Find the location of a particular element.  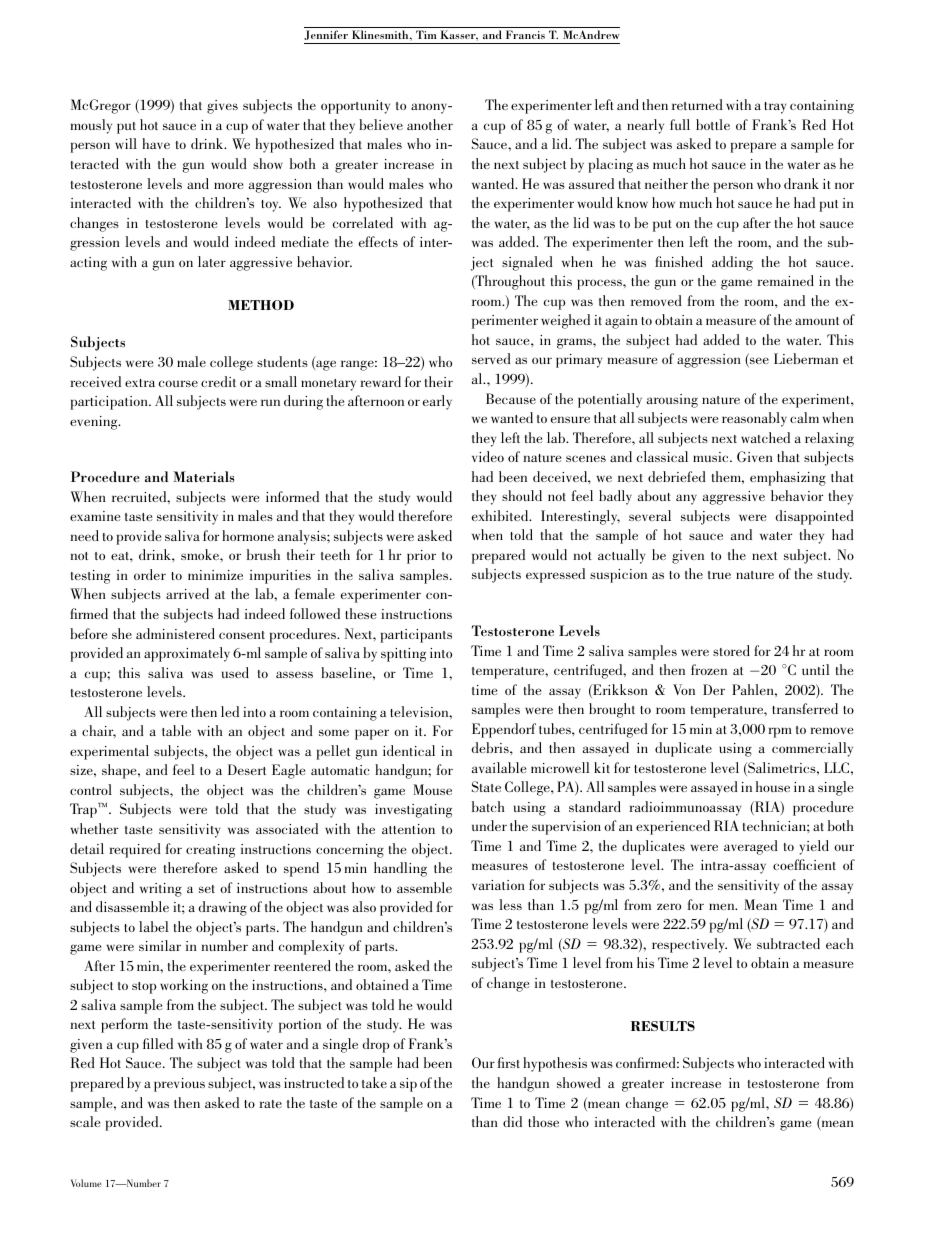

variation is located at coordinates (498, 885).
